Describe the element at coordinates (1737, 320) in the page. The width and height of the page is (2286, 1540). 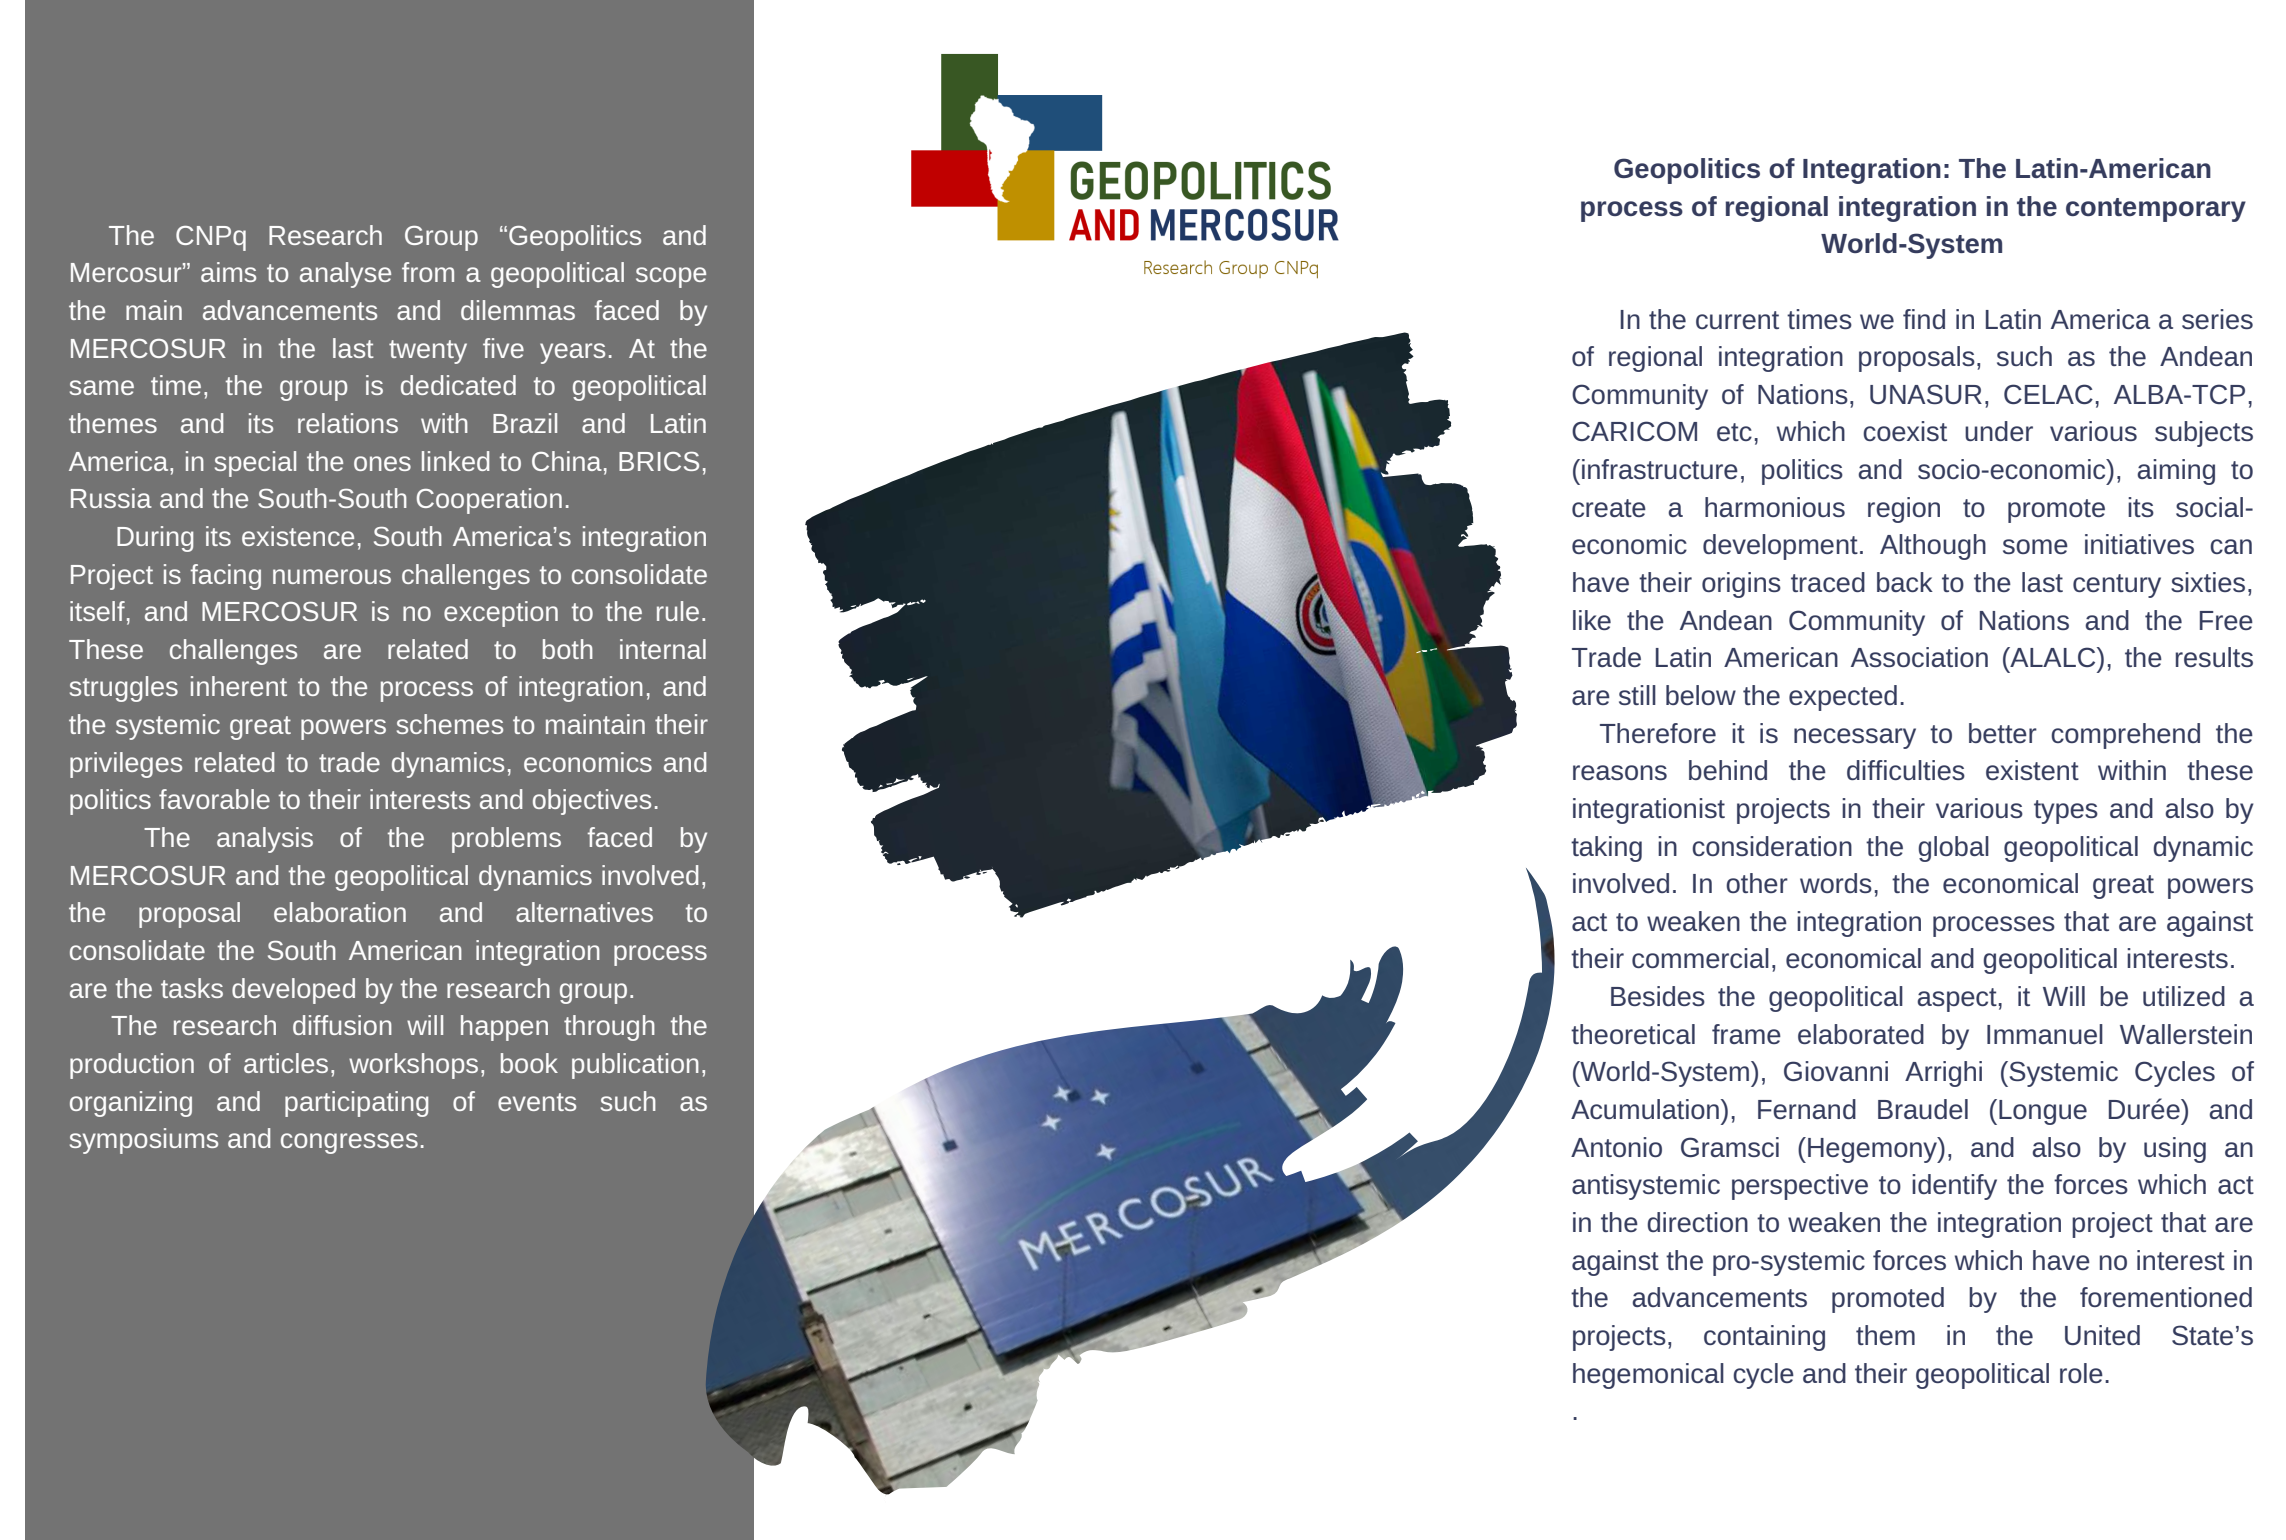
I see `current` at that location.
